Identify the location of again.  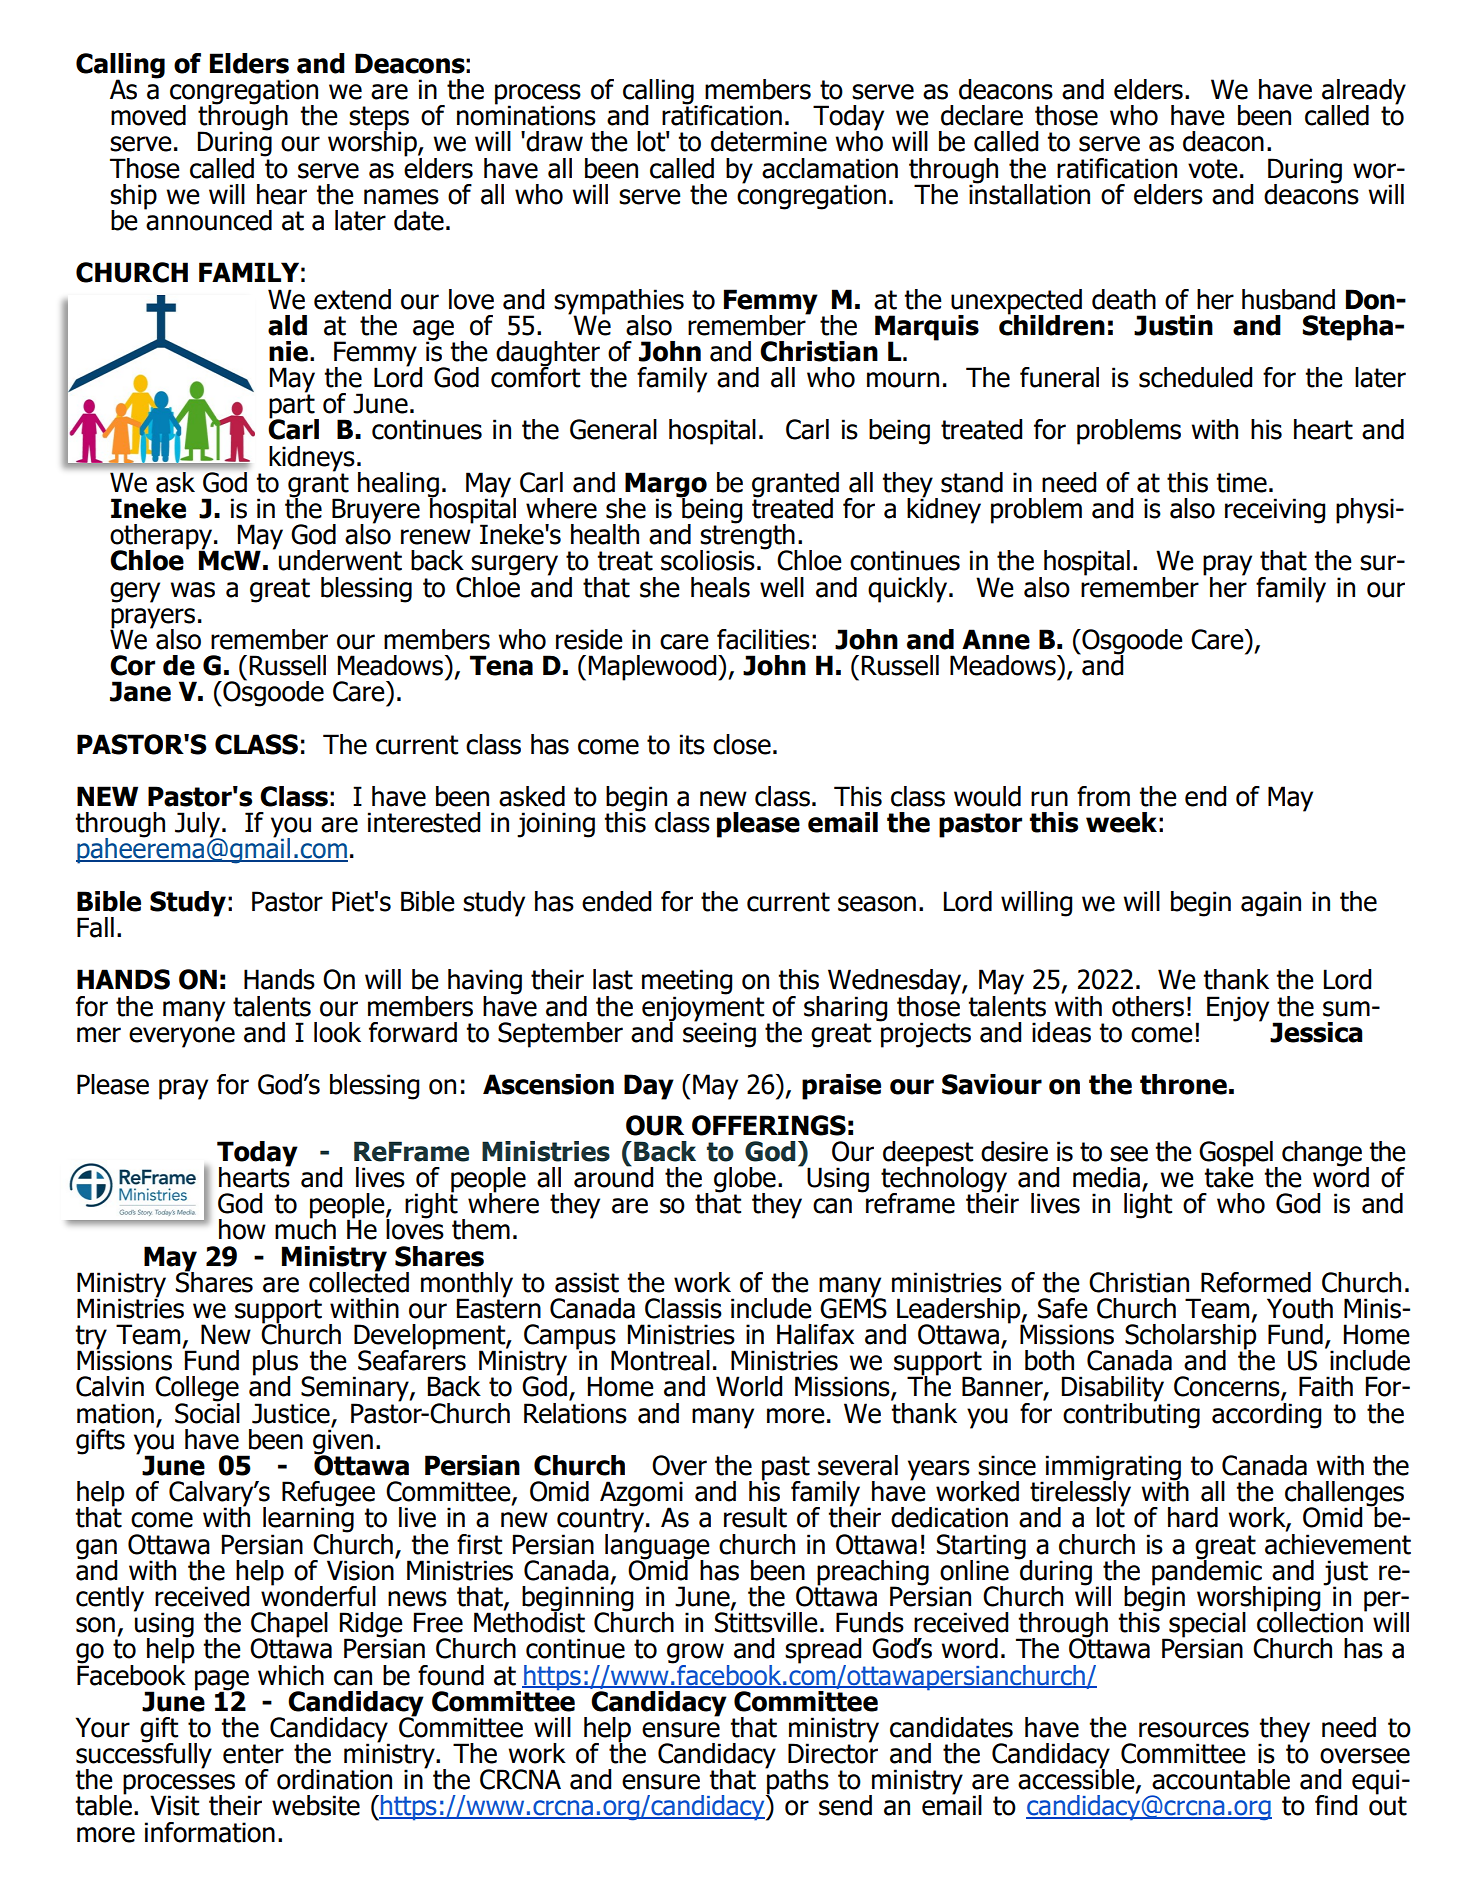
(1271, 904).
